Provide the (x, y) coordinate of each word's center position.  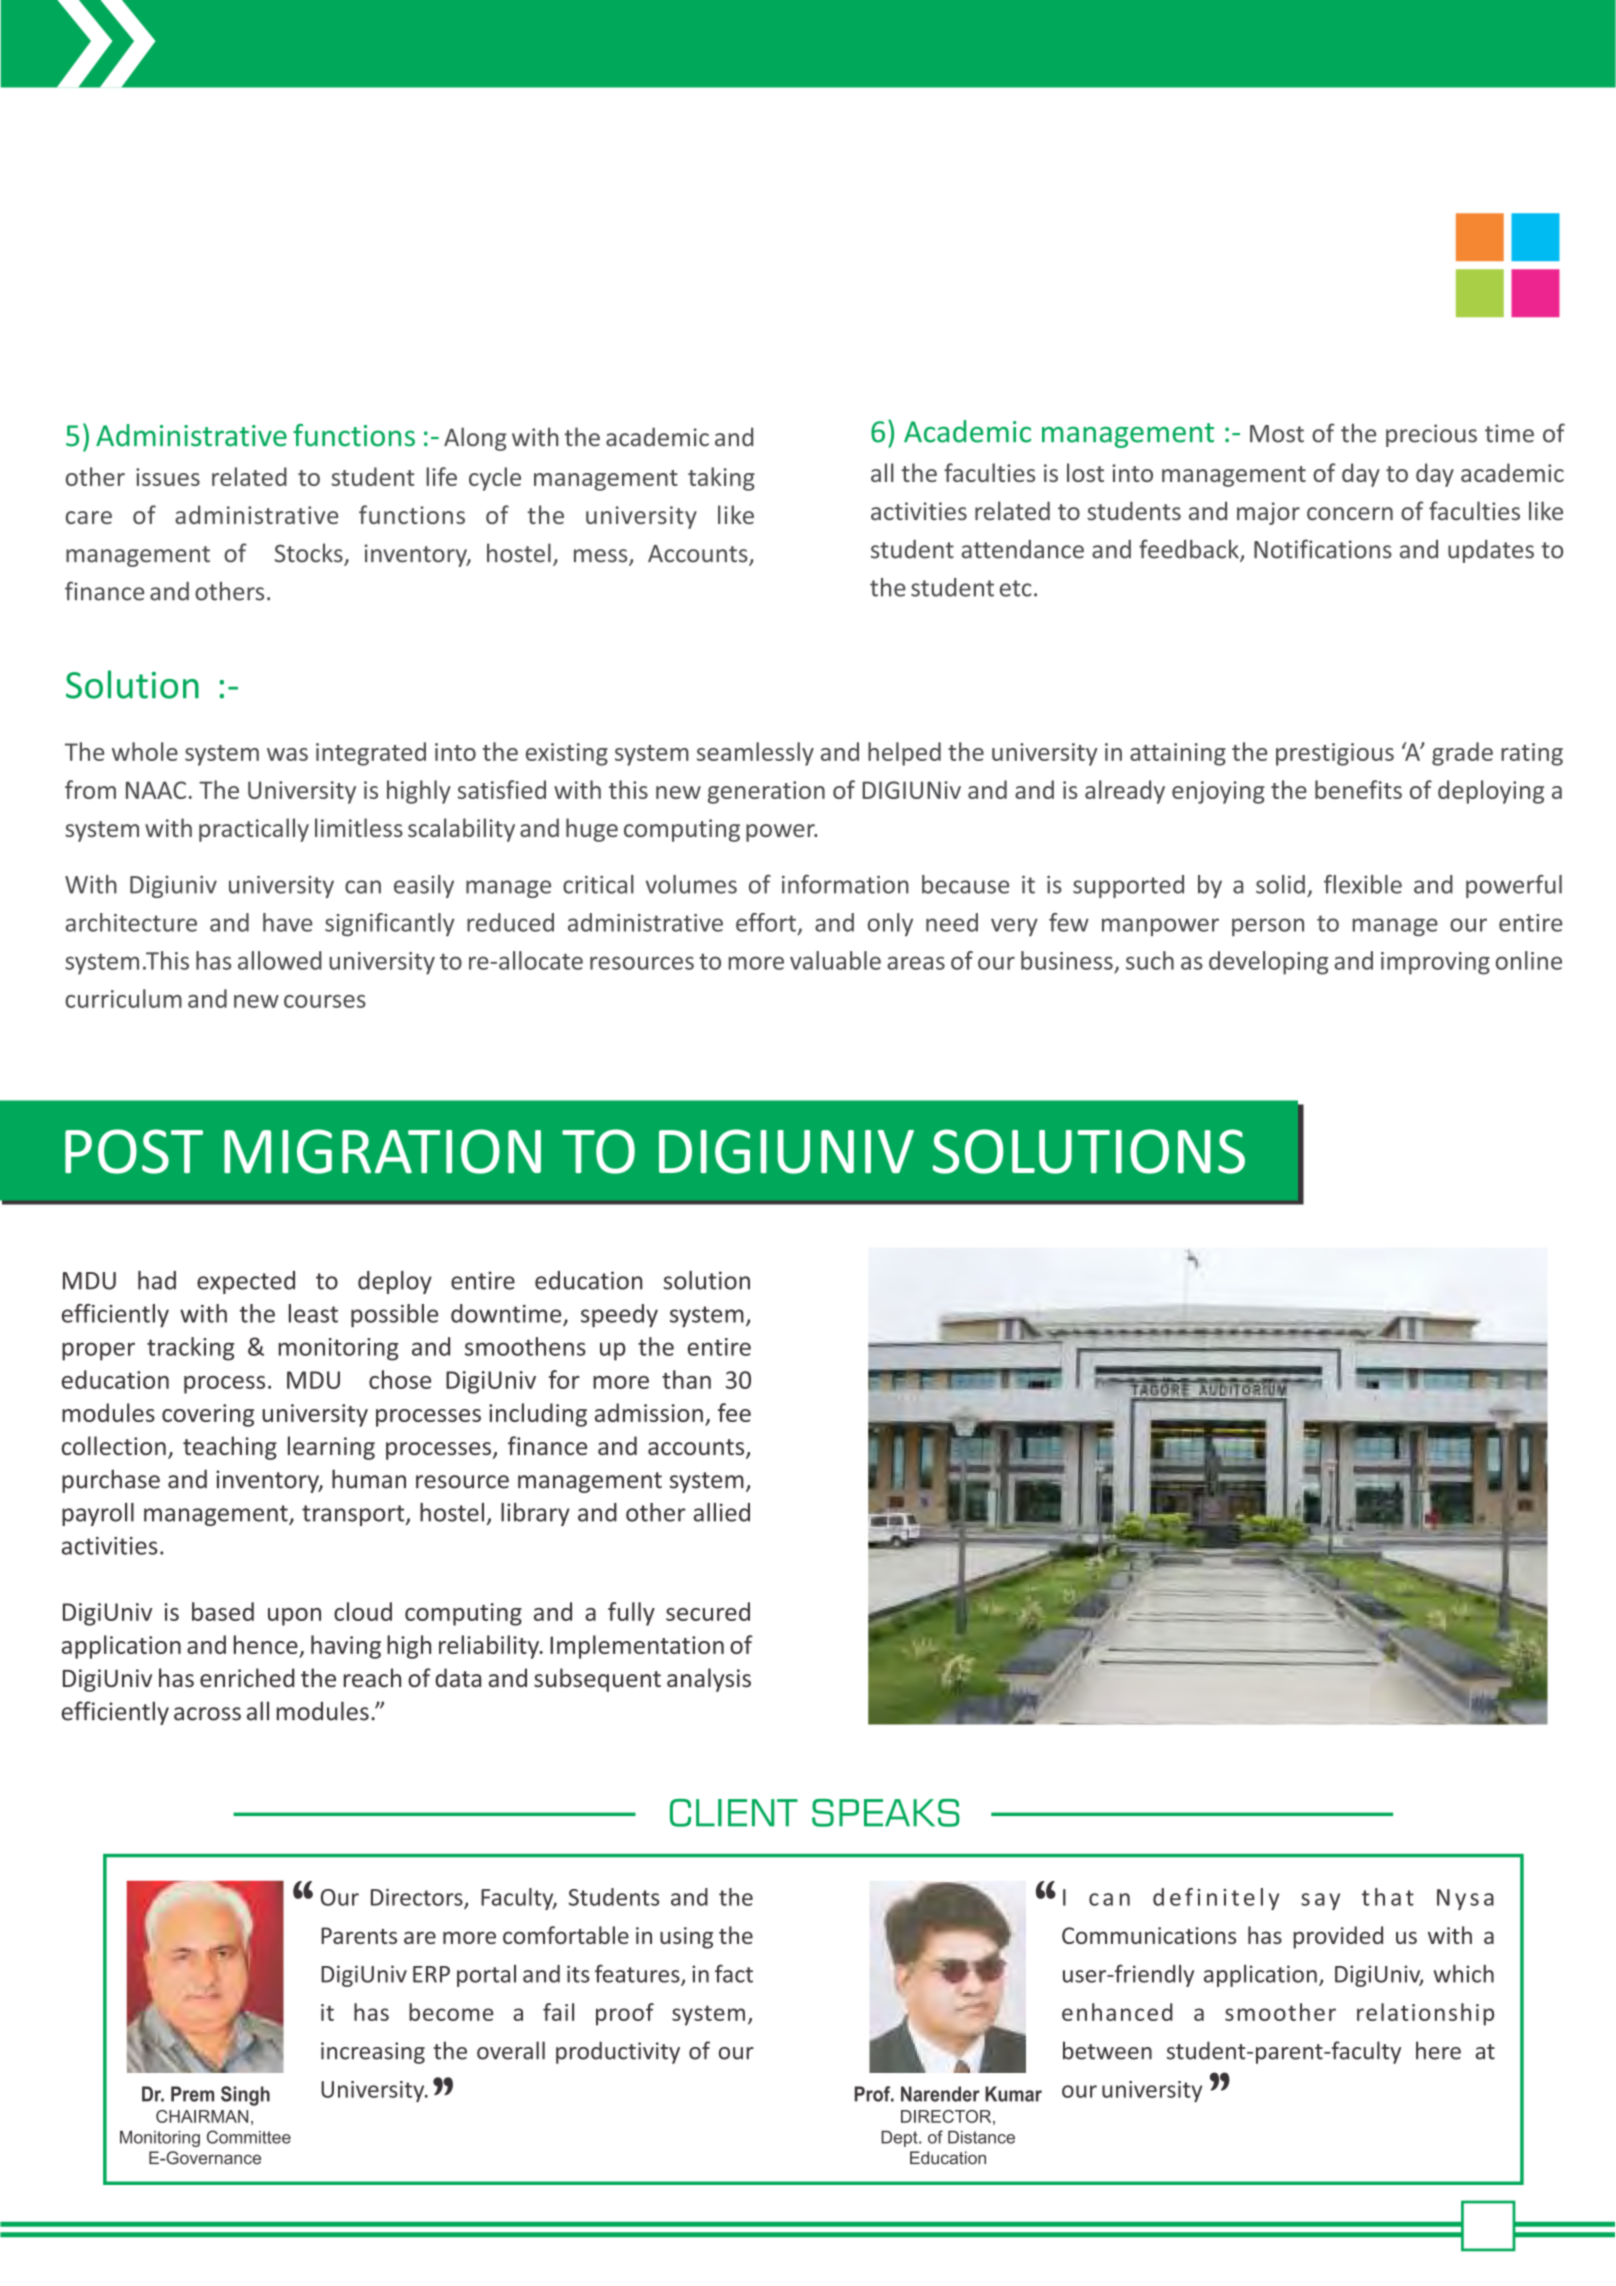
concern (1350, 514)
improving (1435, 963)
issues (168, 477)
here (1438, 2050)
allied (721, 1512)
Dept (900, 2139)
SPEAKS (886, 1813)
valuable (835, 960)
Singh (245, 2096)
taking (721, 479)
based (223, 1611)
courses (325, 1001)
